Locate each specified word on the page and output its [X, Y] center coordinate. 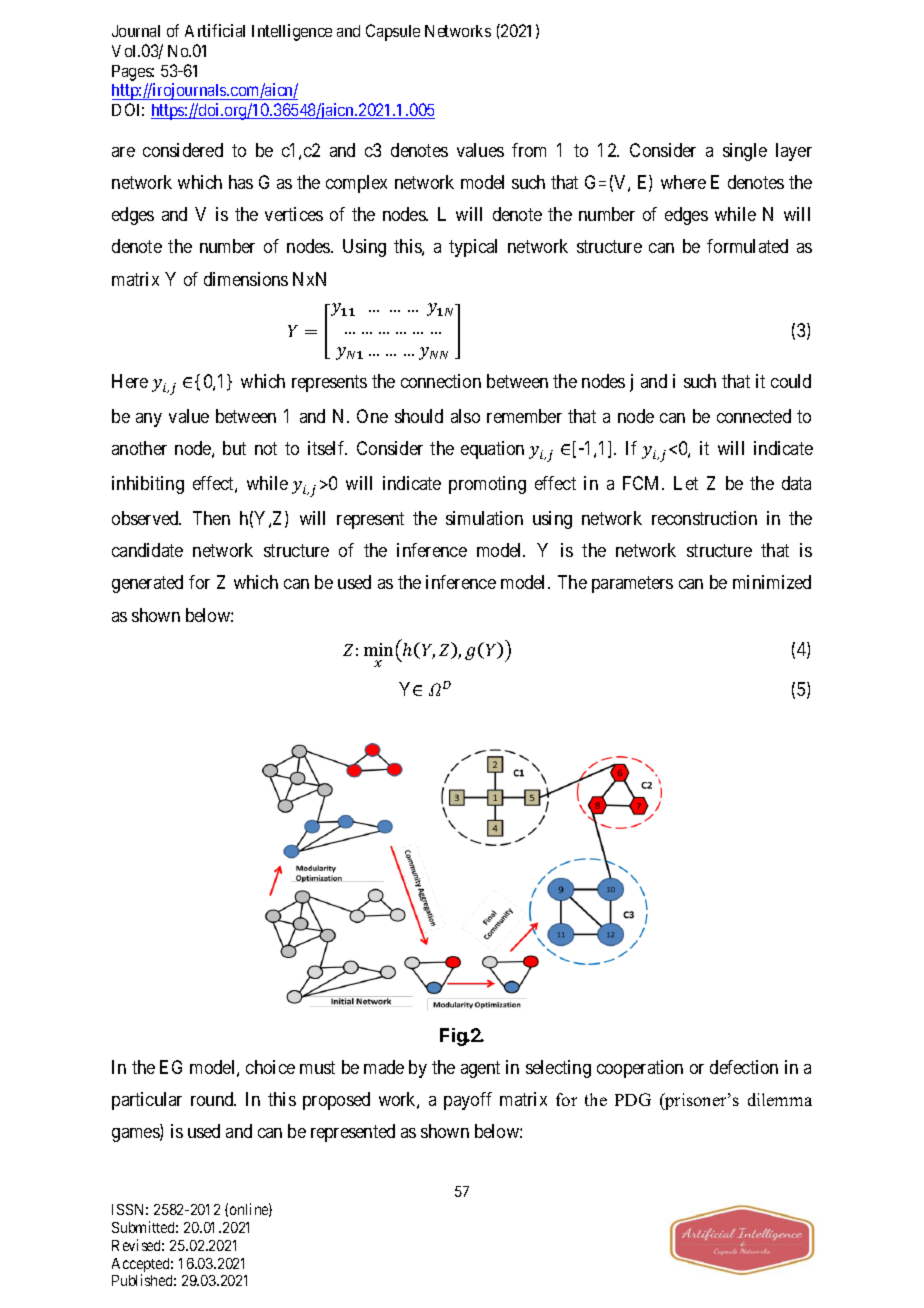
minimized [772, 582]
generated [147, 584]
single [745, 152]
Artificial [215, 30]
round [213, 1099]
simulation [484, 518]
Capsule [393, 32]
